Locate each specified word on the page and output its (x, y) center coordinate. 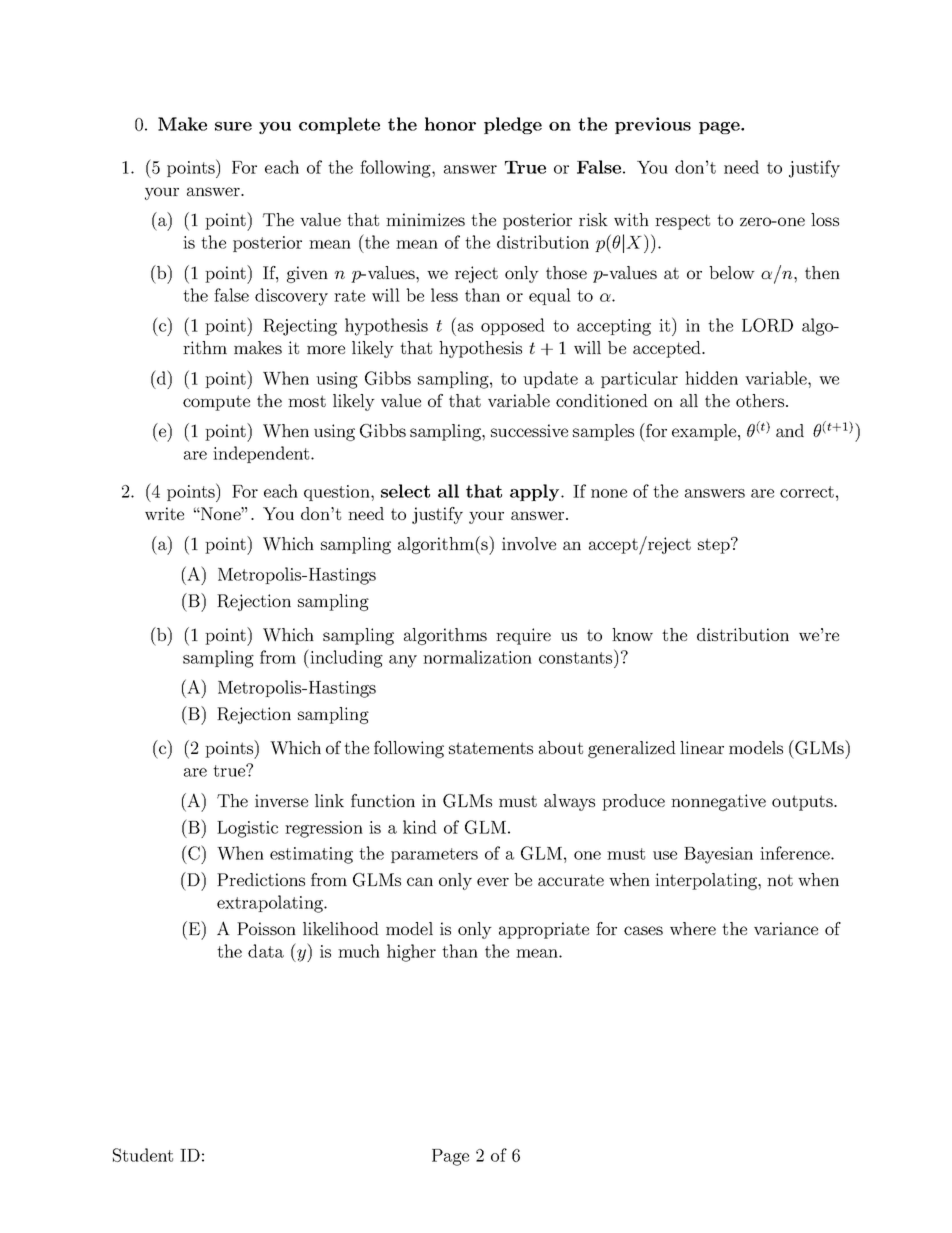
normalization (477, 657)
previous (653, 125)
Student (143, 1155)
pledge (513, 125)
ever (493, 881)
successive (529, 430)
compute (216, 403)
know (632, 634)
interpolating (707, 881)
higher (411, 953)
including (345, 658)
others (760, 400)
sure (233, 126)
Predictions (261, 879)
